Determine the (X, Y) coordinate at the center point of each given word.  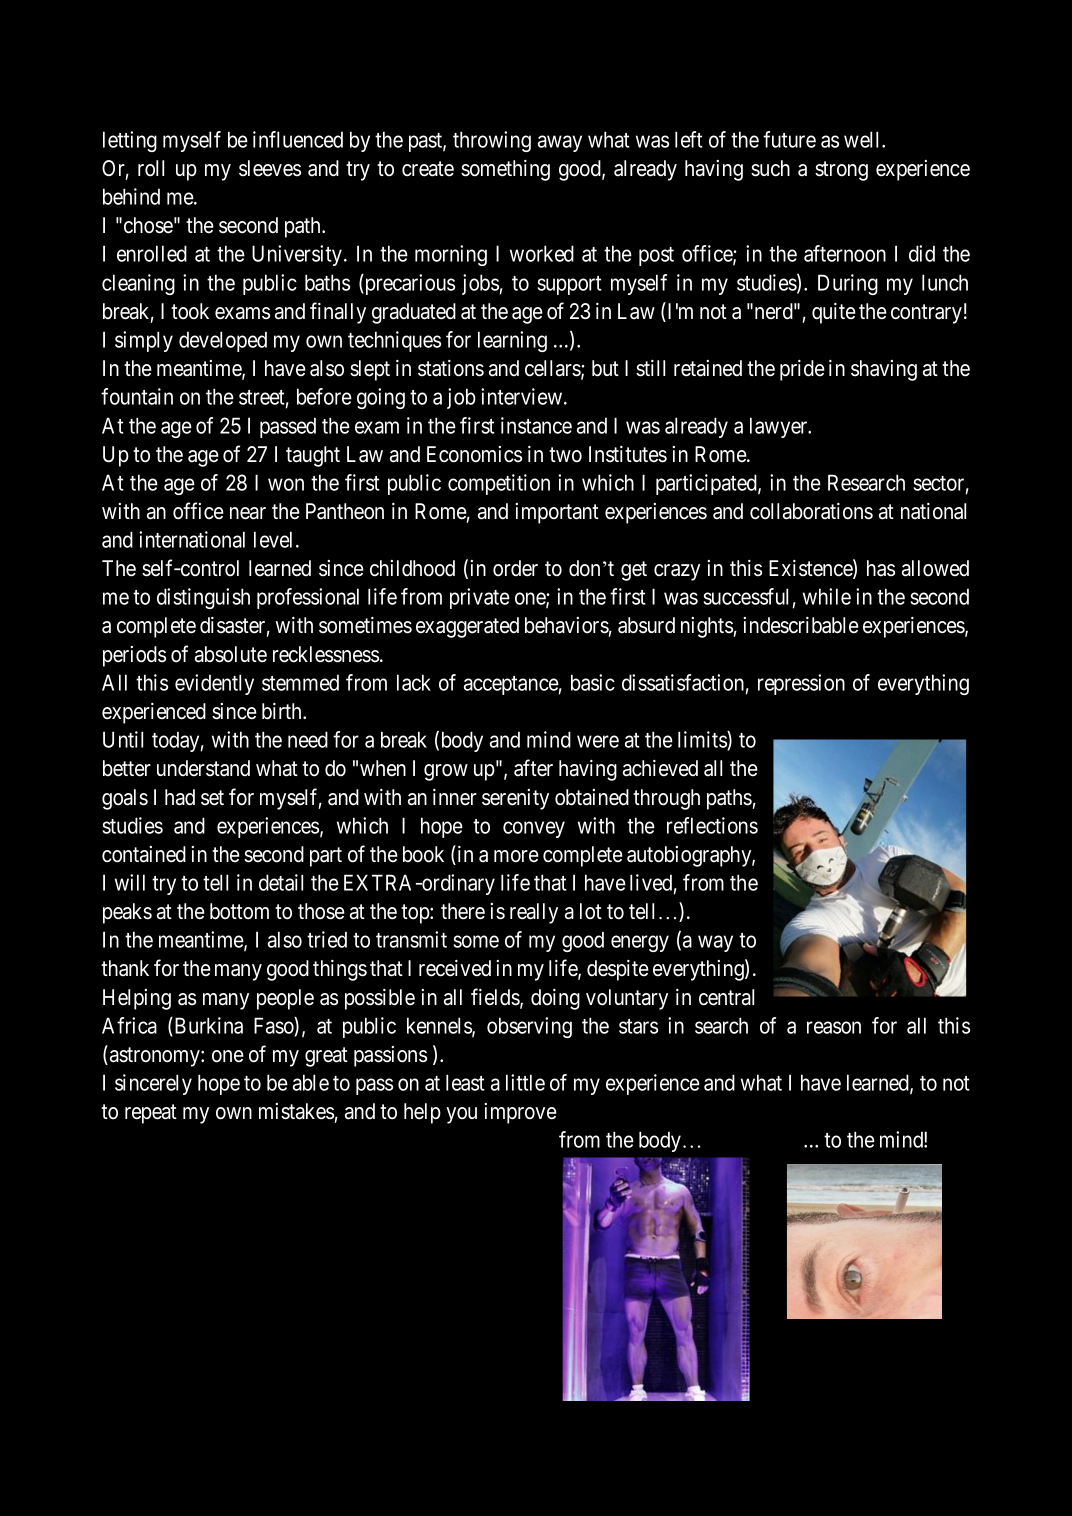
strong (841, 171)
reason (834, 1027)
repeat (151, 1114)
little (525, 1082)
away (560, 143)
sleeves (270, 168)
